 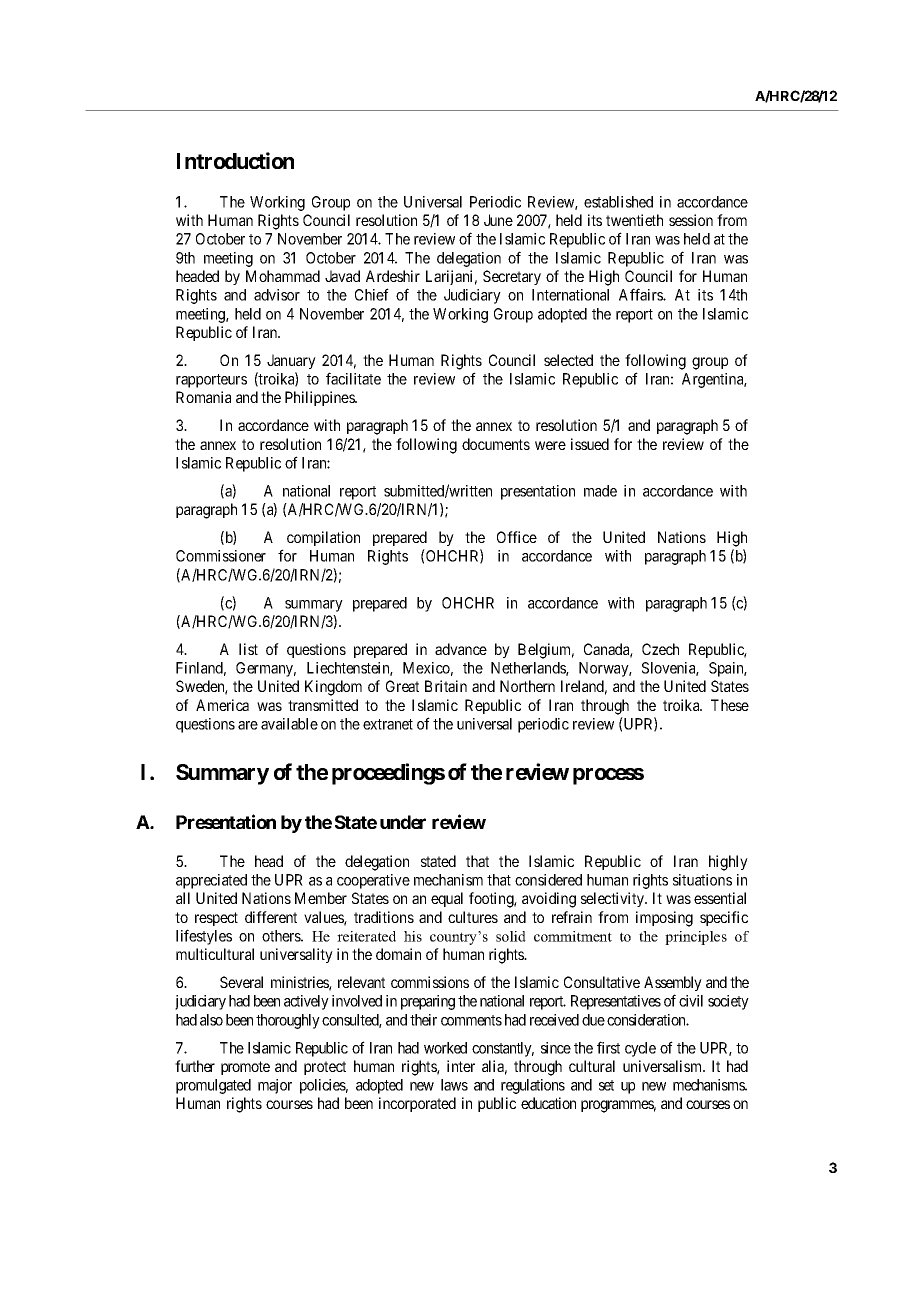 I want to click on made, so click(x=600, y=491).
